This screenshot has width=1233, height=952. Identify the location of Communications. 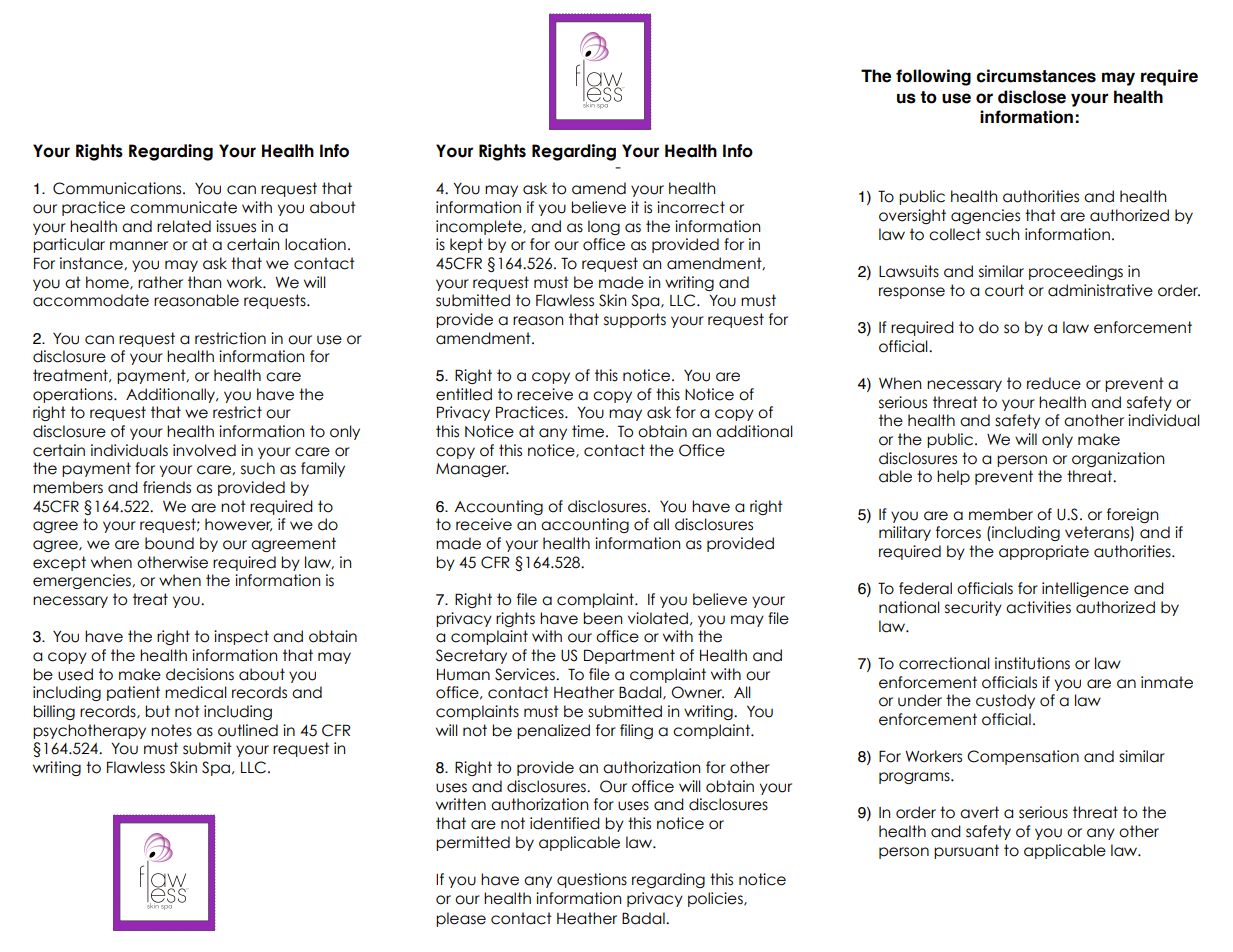
(118, 188).
